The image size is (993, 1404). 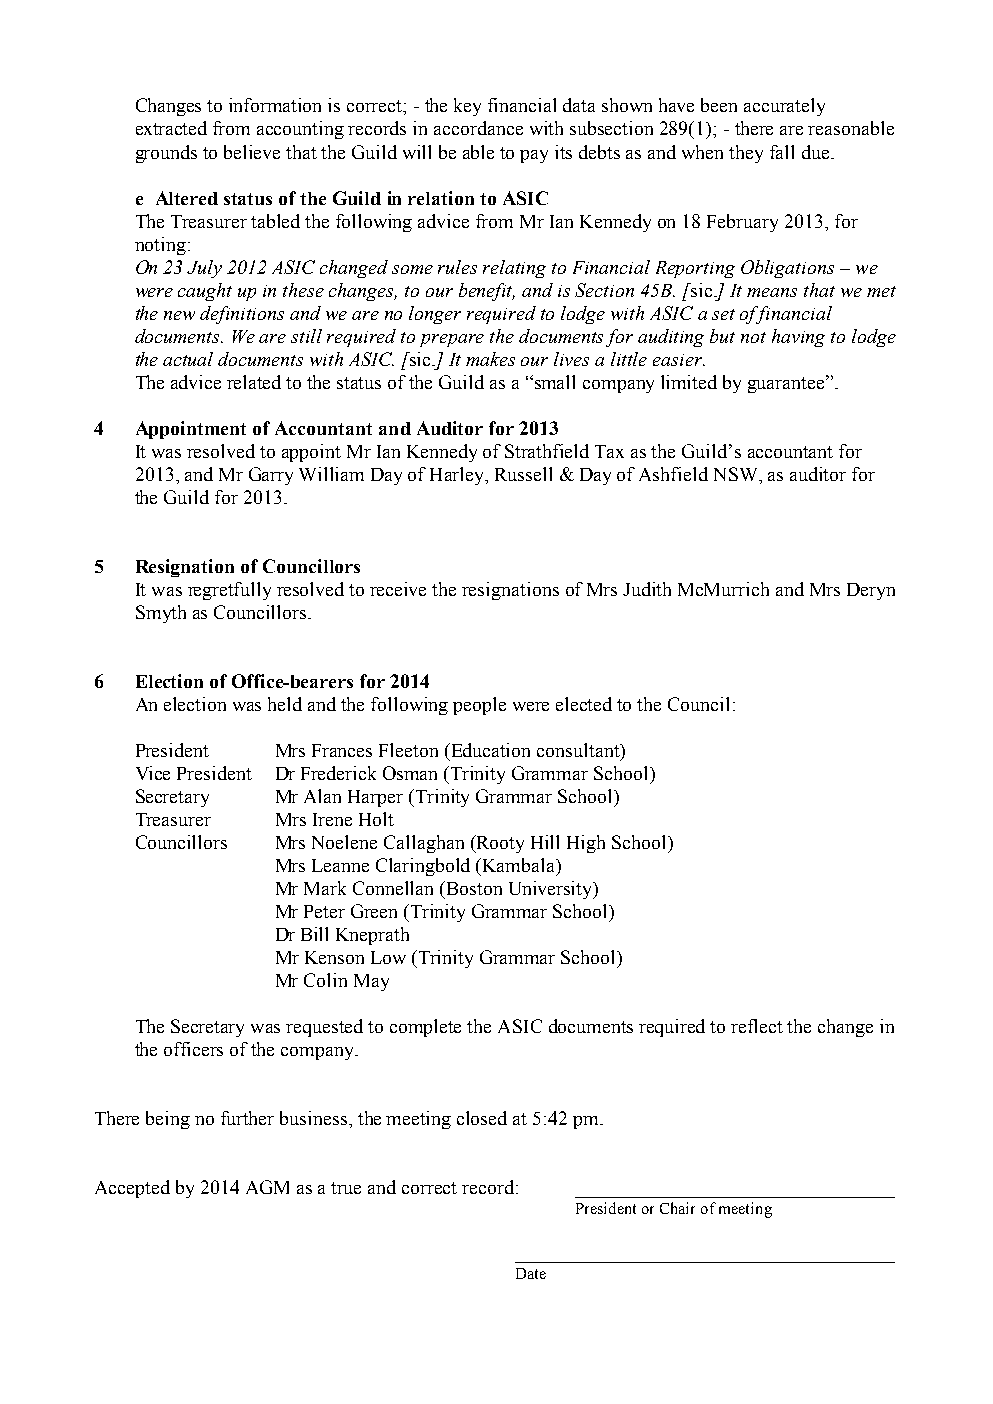 I want to click on AGM, so click(x=267, y=1187).
